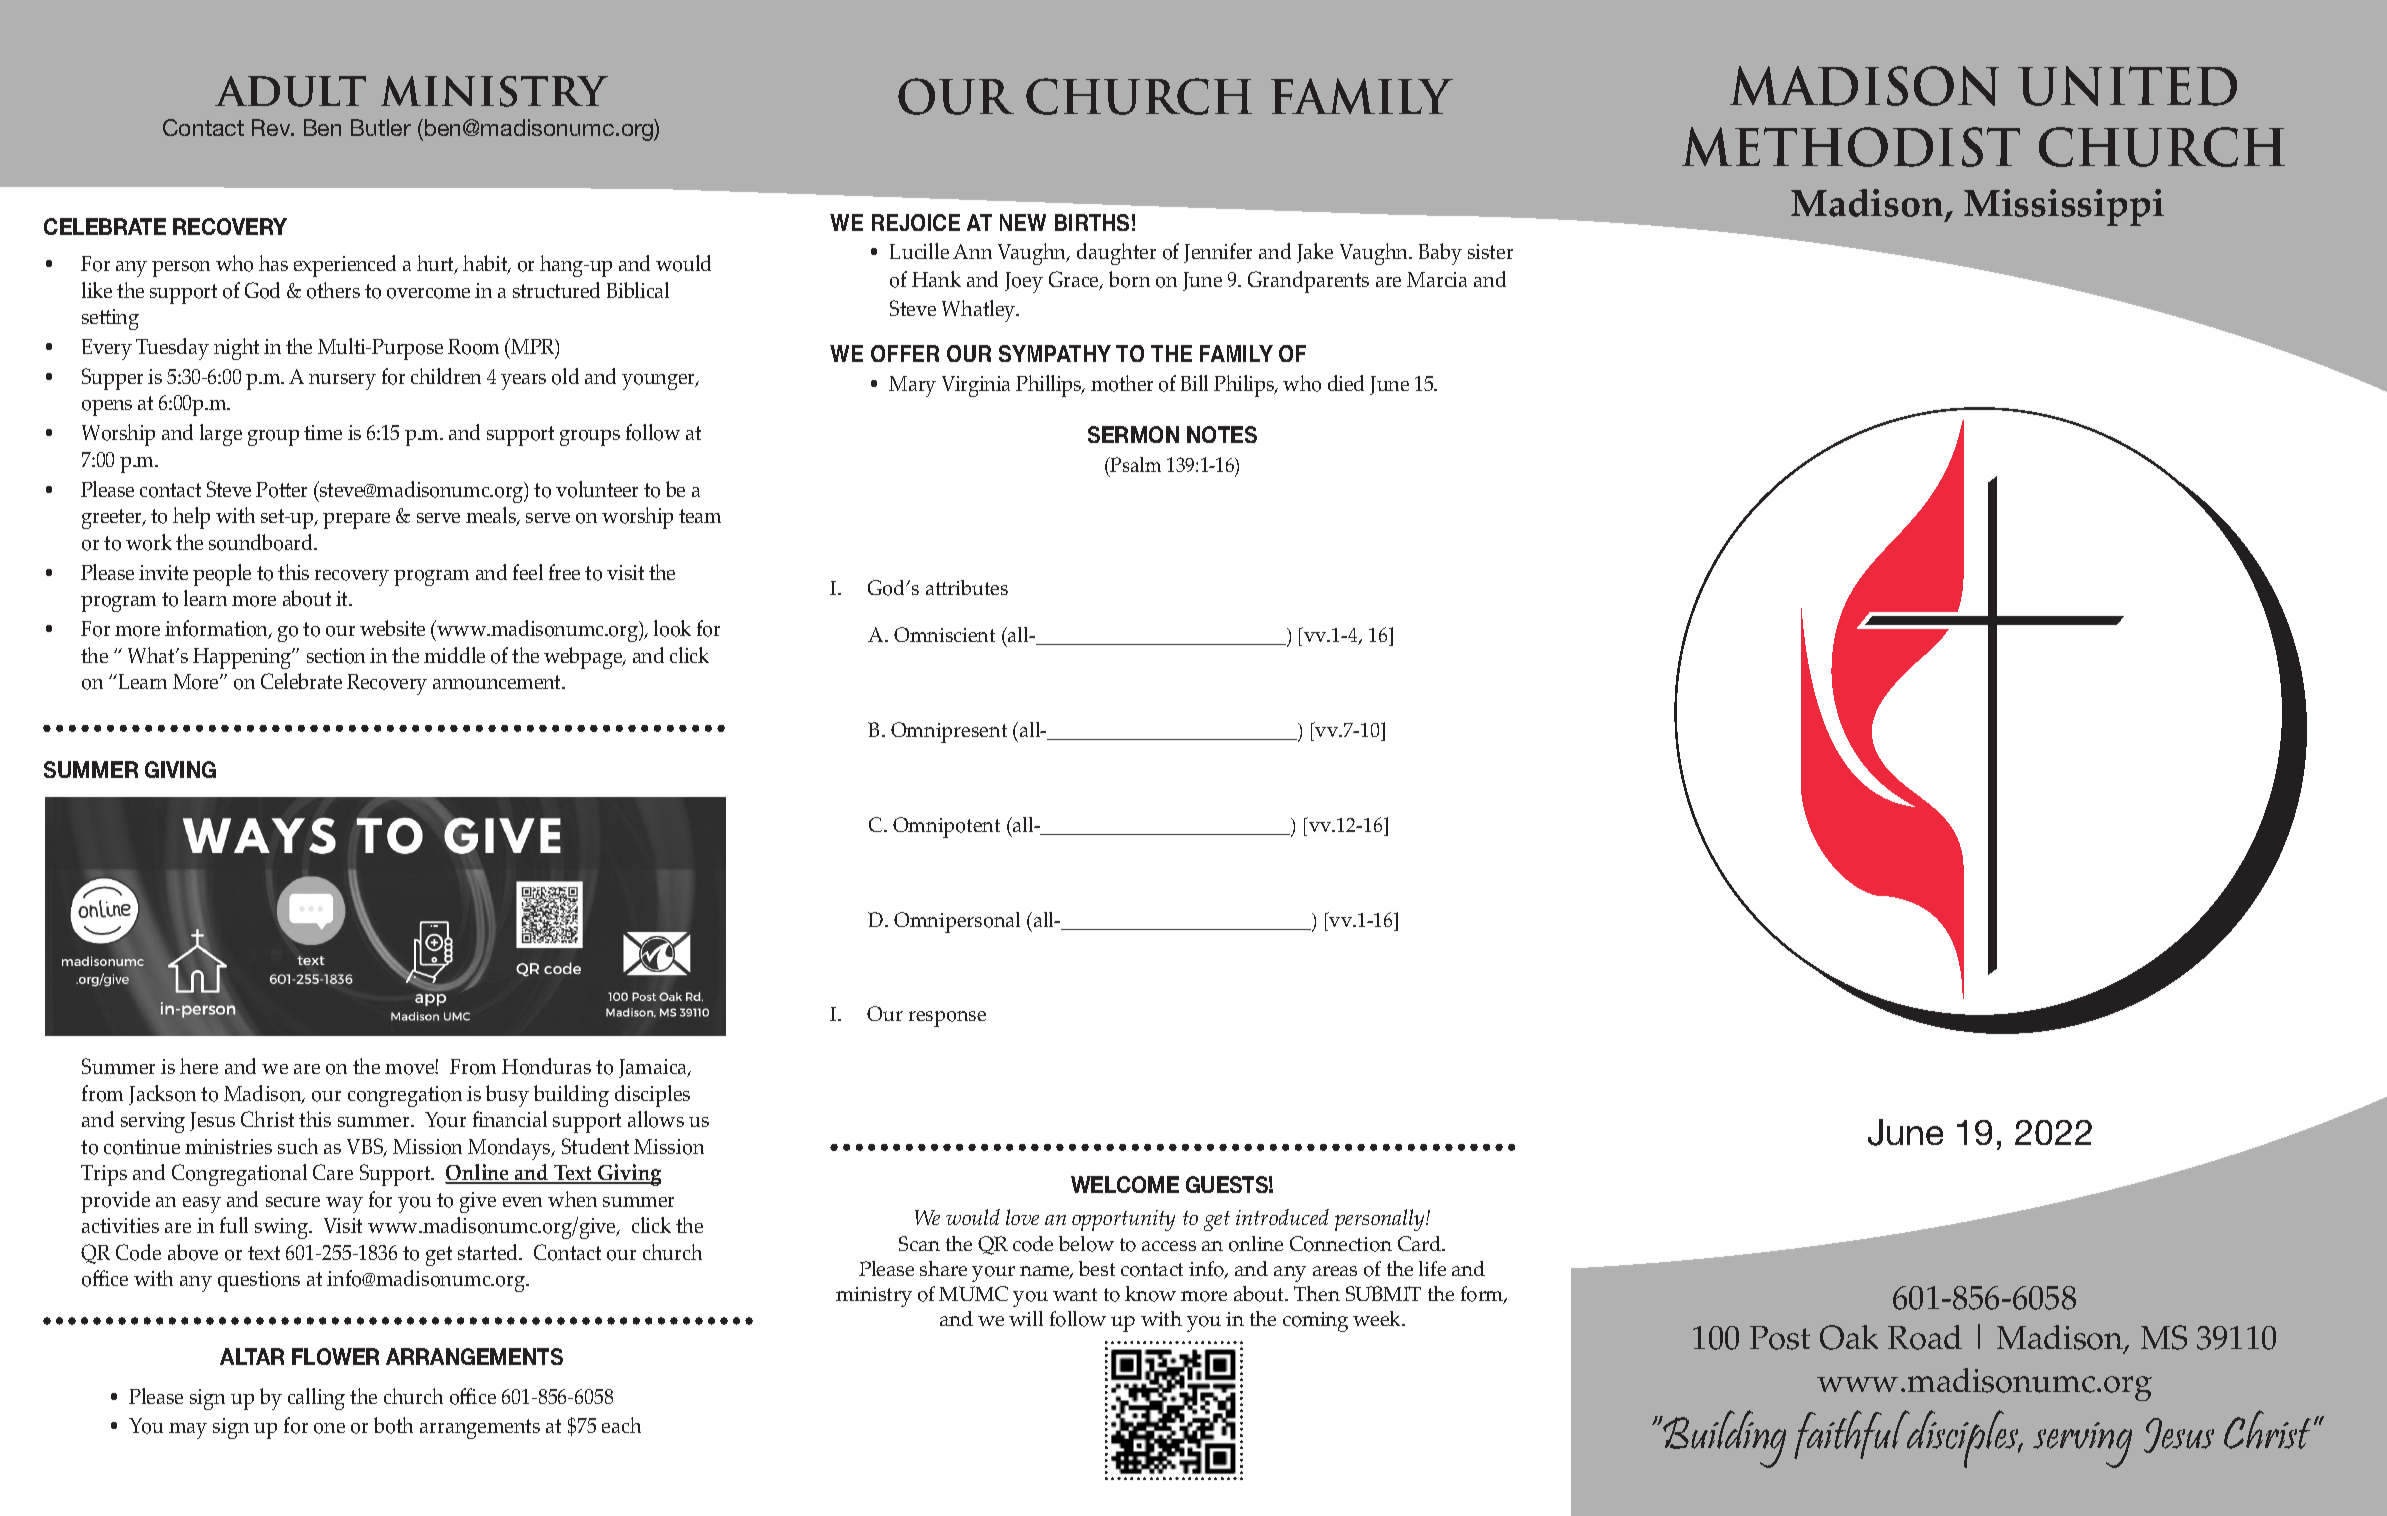 The height and width of the document is (1516, 2387). What do you see at coordinates (1853, 1434) in the document?
I see `faithful` at bounding box center [1853, 1434].
